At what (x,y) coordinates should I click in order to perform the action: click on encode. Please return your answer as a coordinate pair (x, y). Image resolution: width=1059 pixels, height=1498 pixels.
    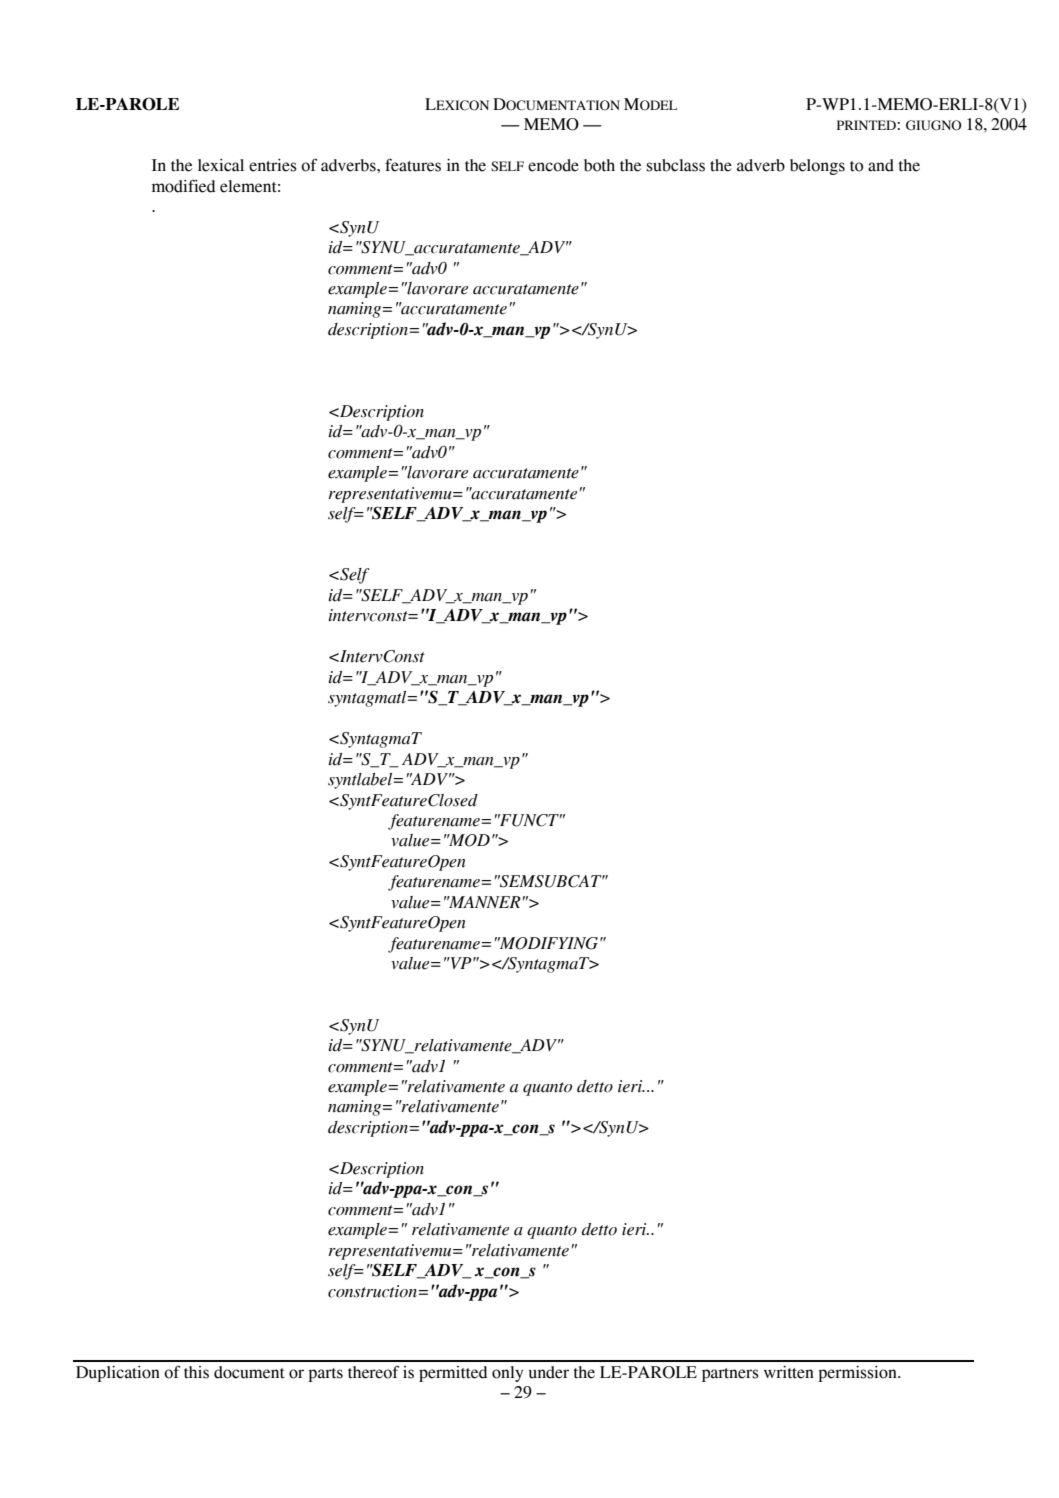
    Looking at the image, I should click on (553, 165).
